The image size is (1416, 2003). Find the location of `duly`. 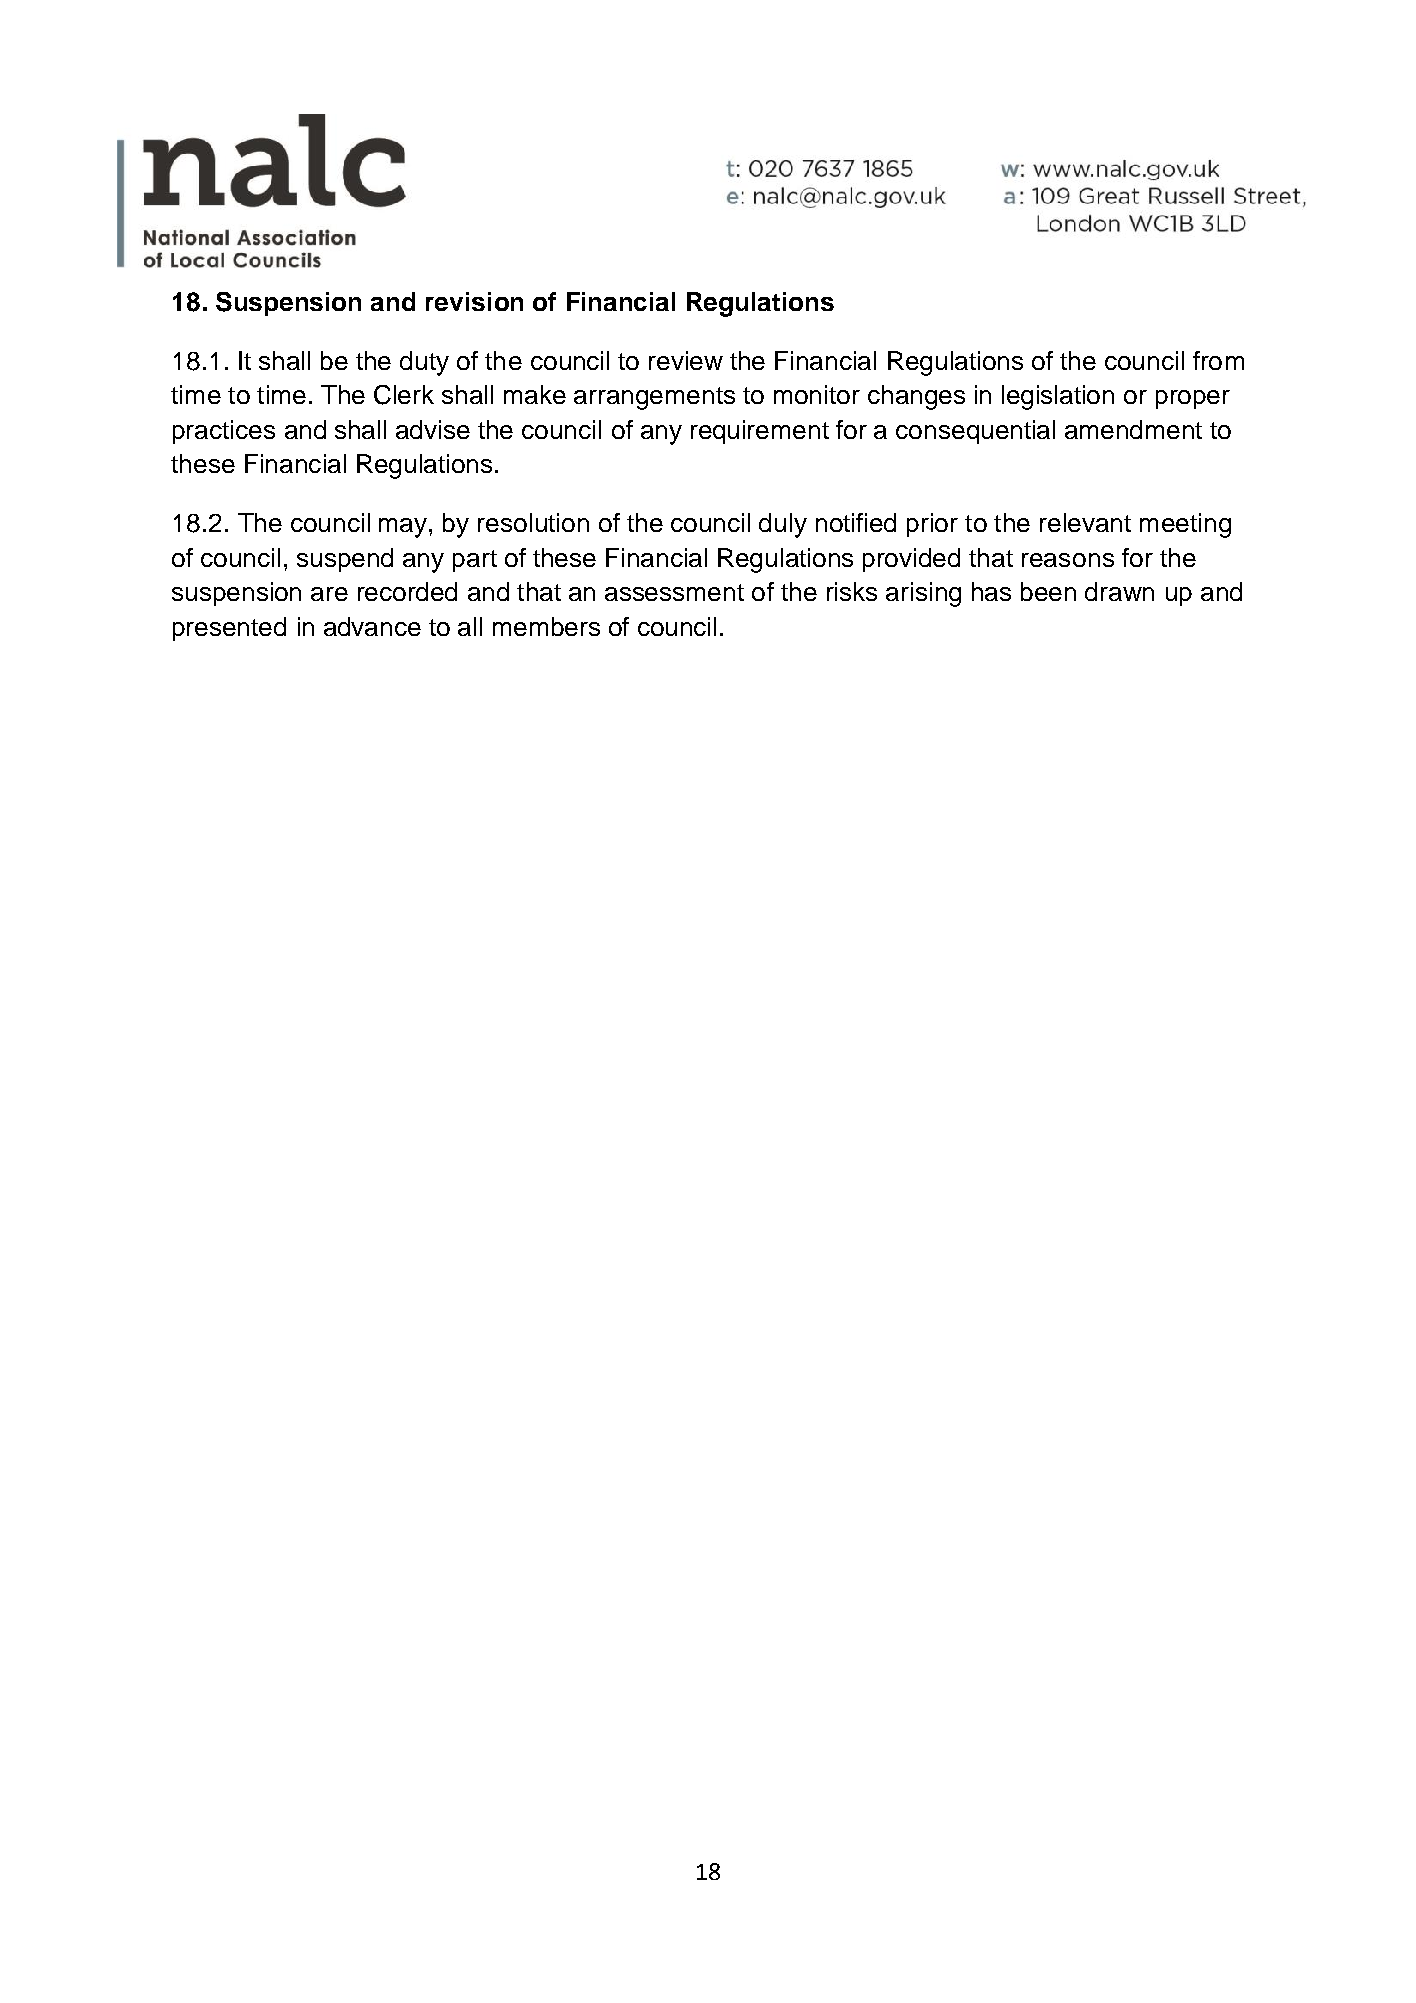

duly is located at coordinates (783, 525).
